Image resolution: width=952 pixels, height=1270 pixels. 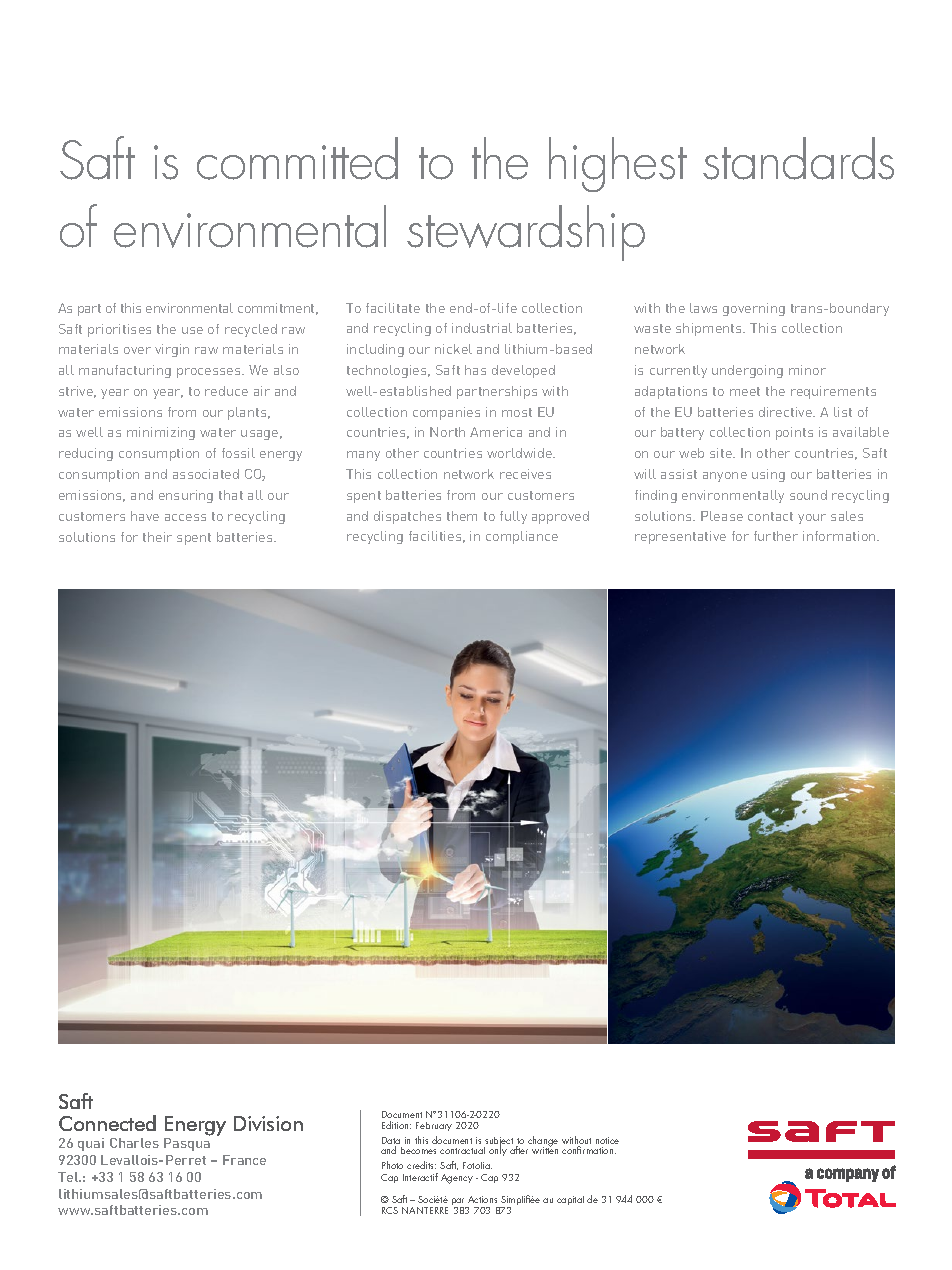 I want to click on February, so click(x=434, y=1126).
